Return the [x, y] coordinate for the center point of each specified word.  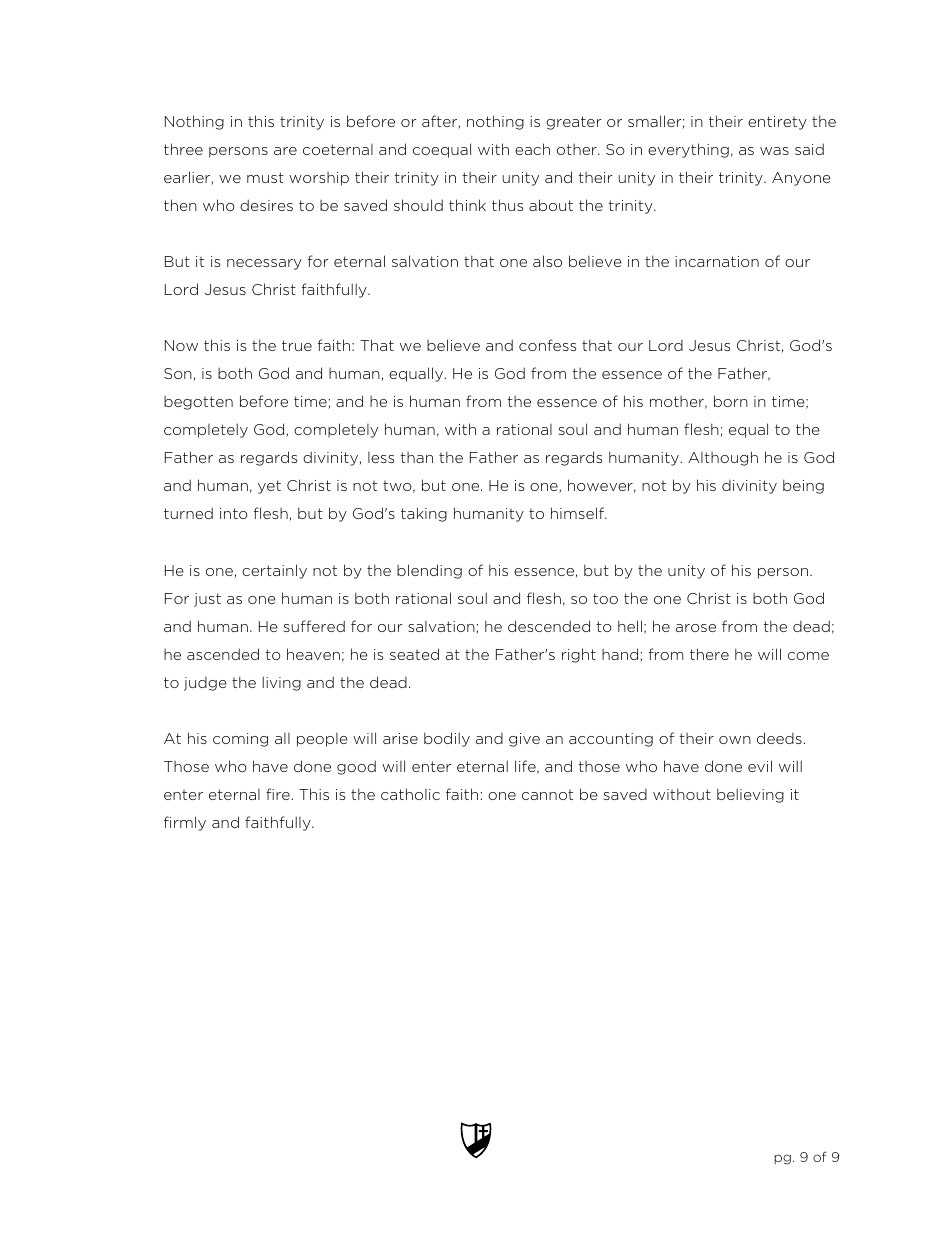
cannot [547, 795]
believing [750, 795]
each [532, 149]
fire [279, 794]
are [285, 151]
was [774, 151]
